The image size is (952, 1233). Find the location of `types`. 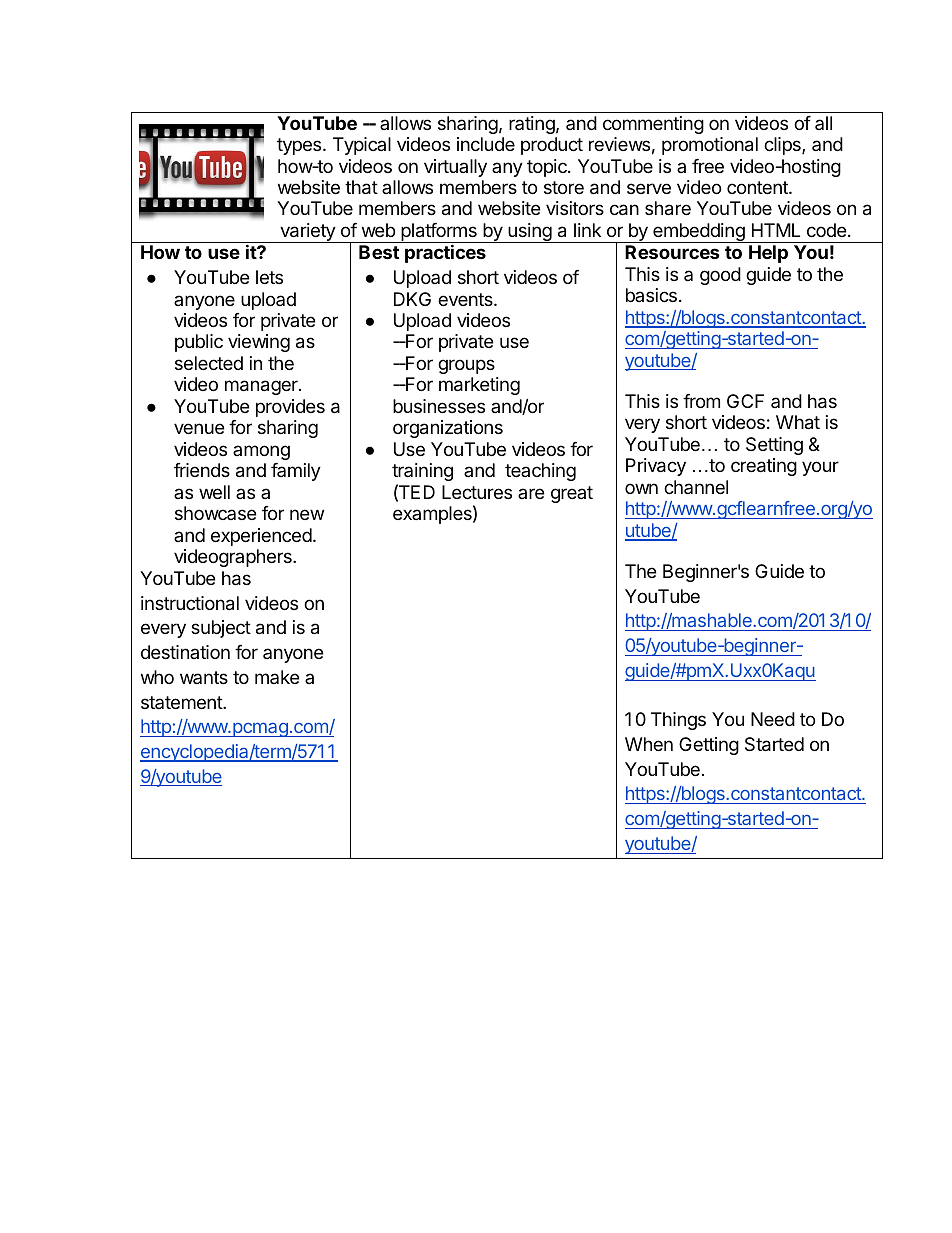

types is located at coordinates (300, 146).
